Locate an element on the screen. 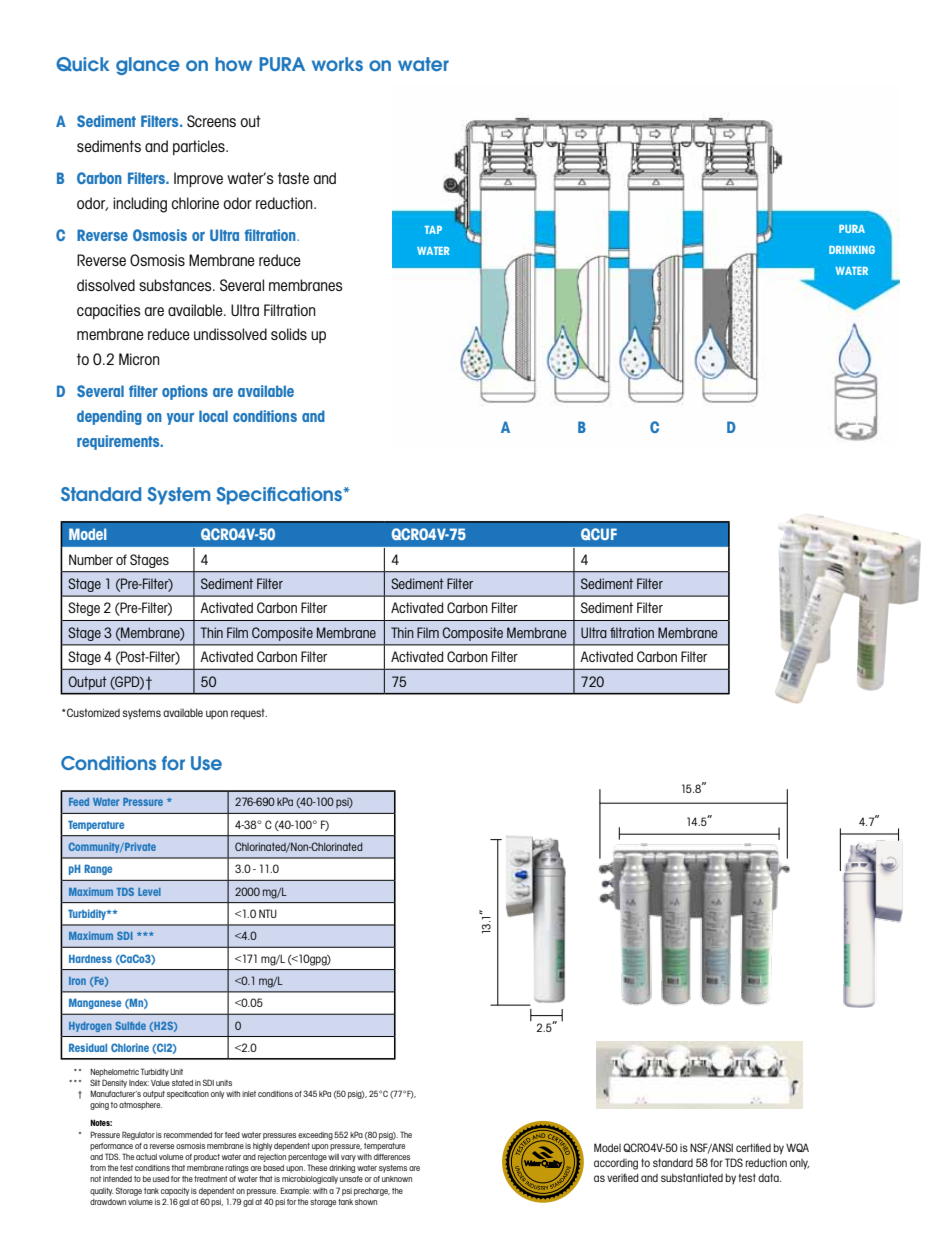 The width and height of the screenshot is (952, 1233). works is located at coordinates (337, 64).
